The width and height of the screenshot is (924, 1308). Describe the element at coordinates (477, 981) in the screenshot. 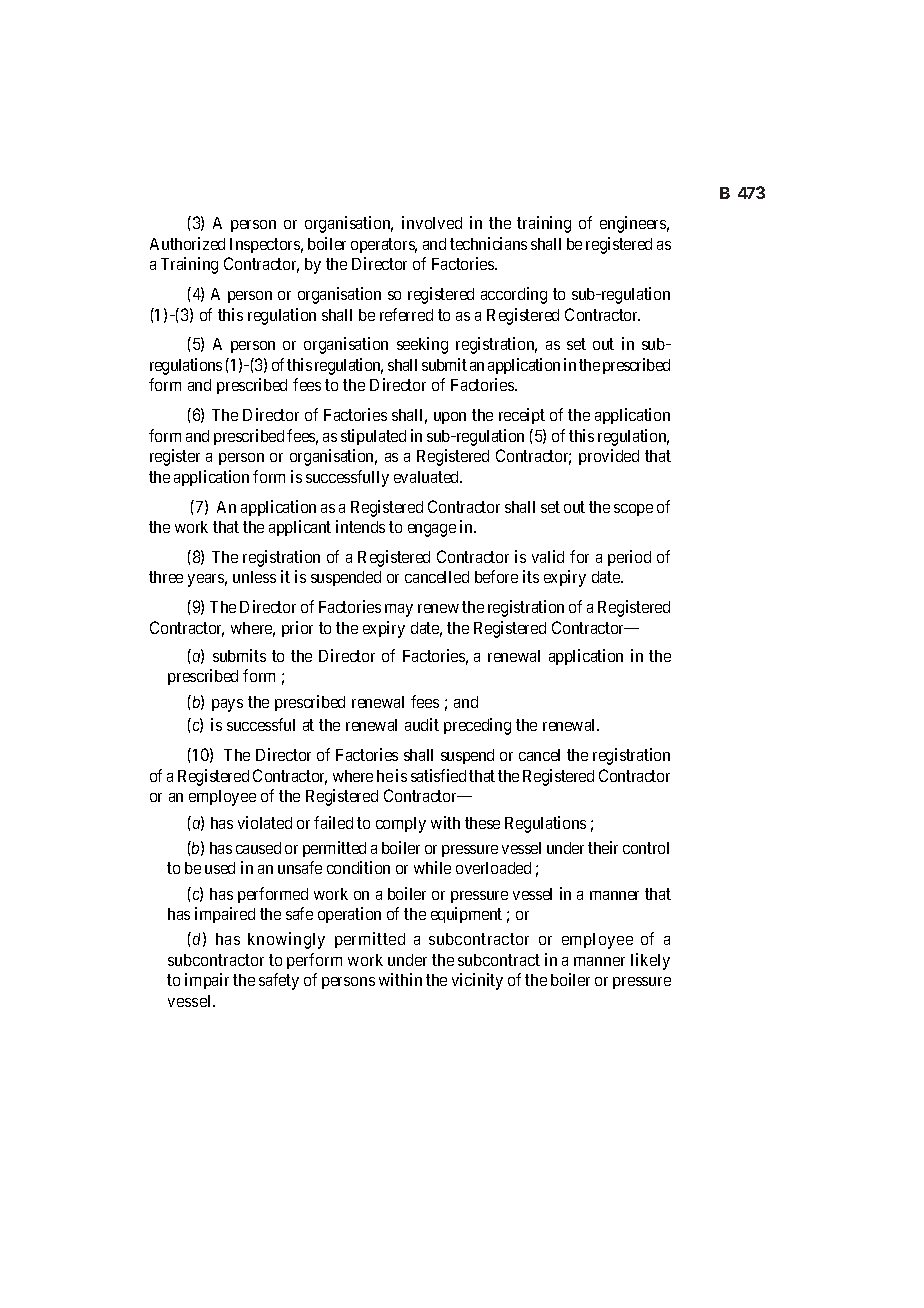

I see `vicinity` at that location.
